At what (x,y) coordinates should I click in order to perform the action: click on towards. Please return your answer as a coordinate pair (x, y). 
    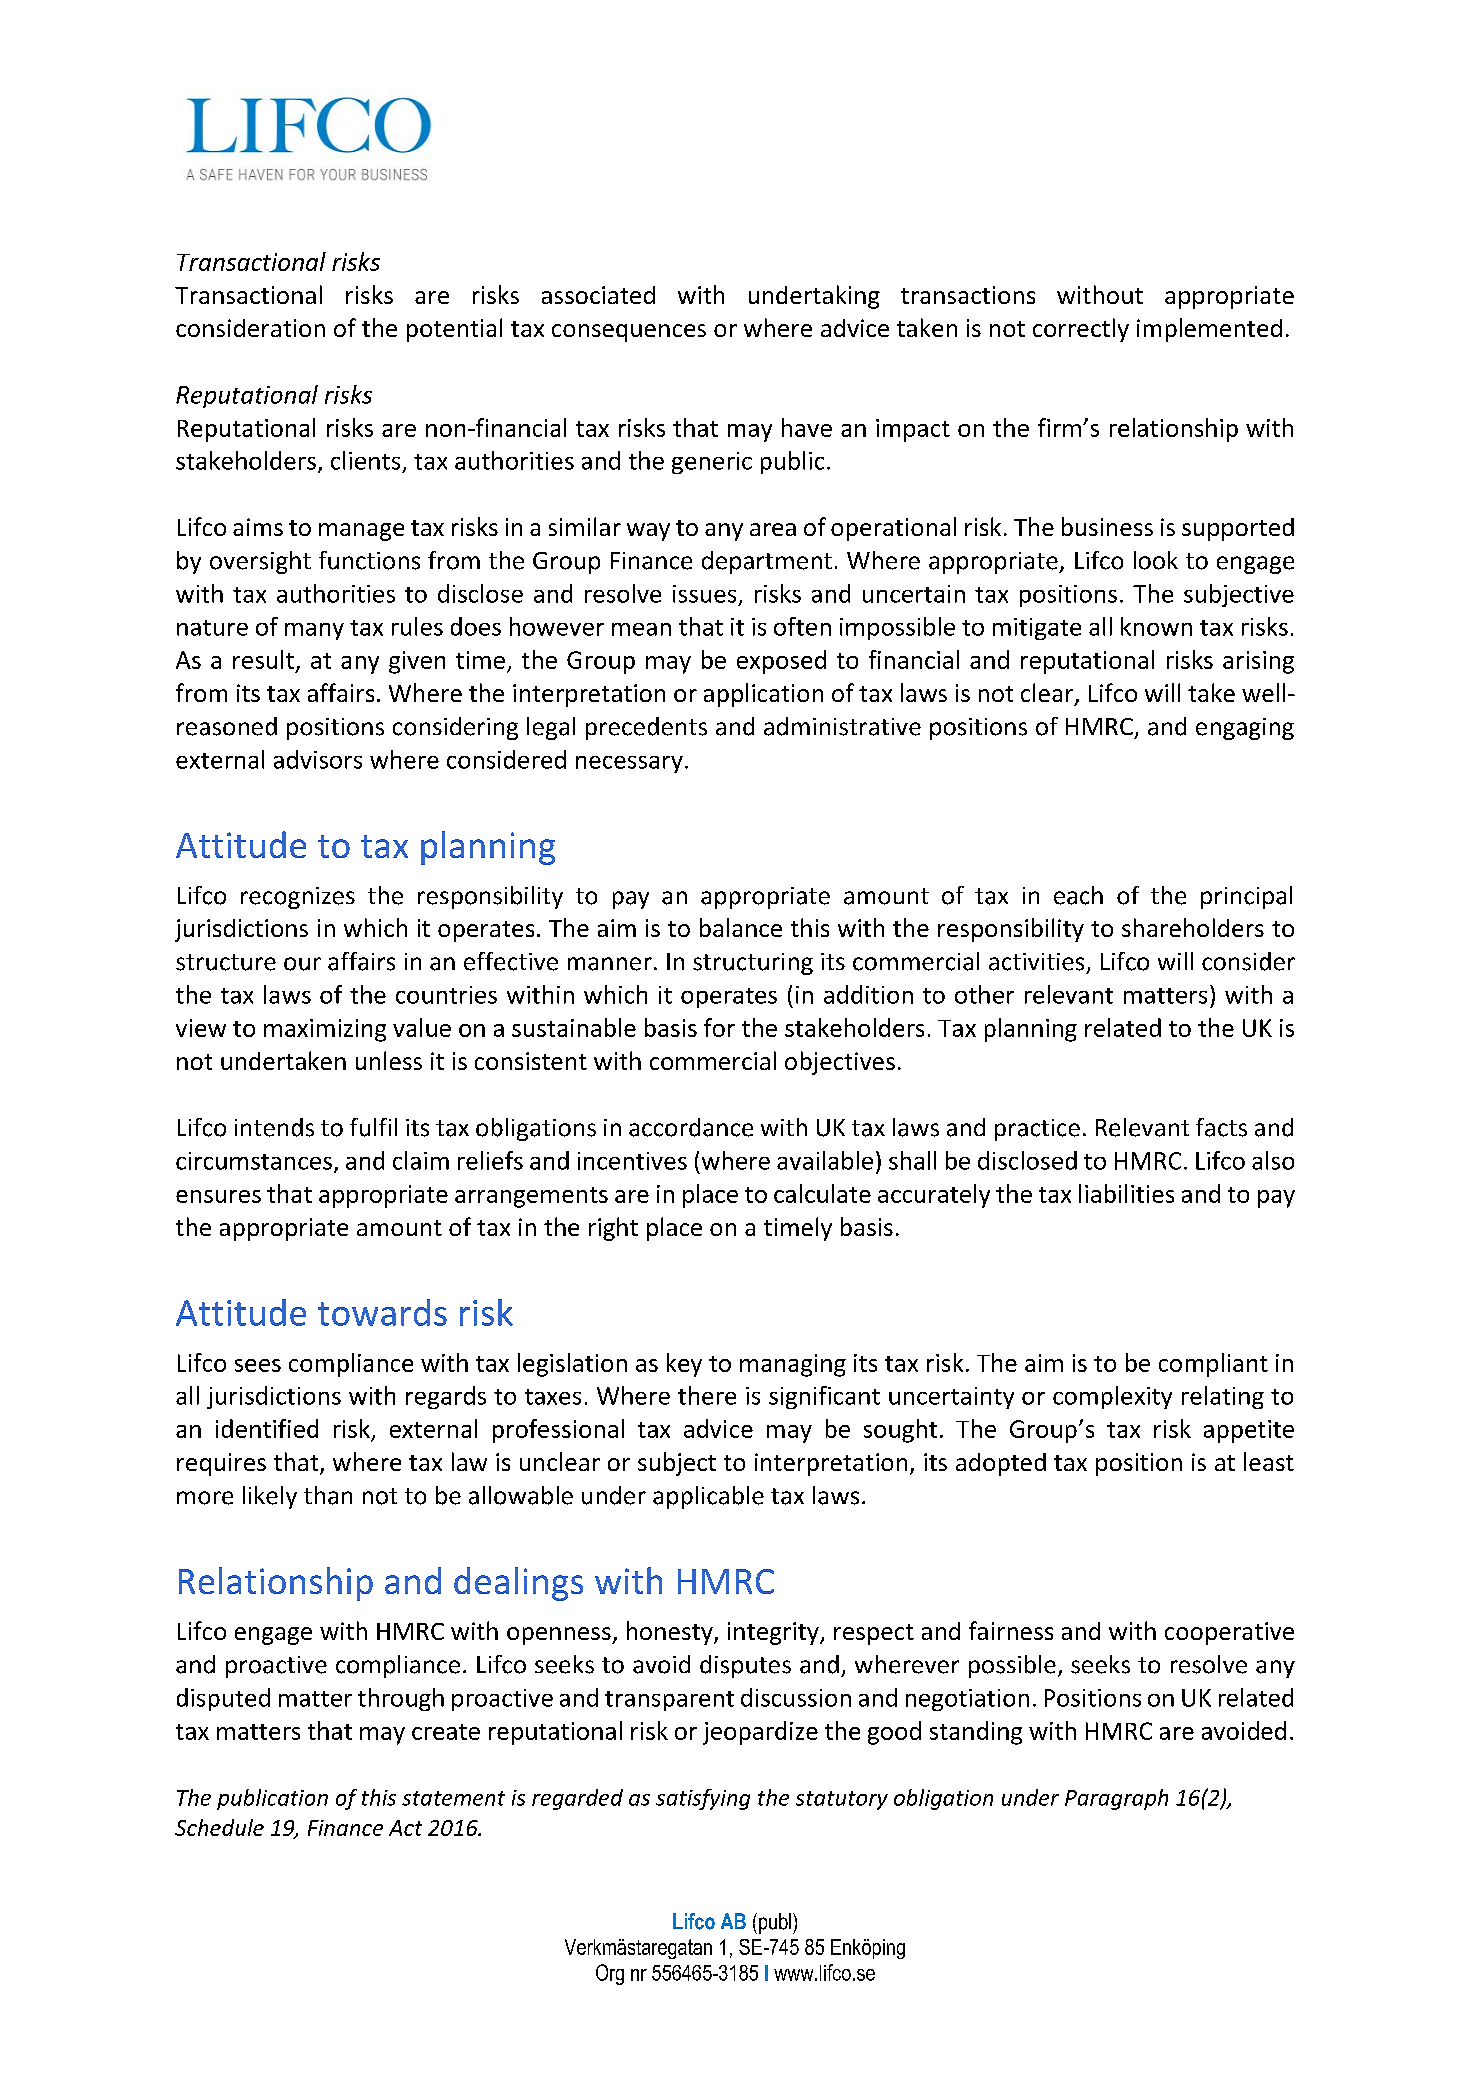
    Looking at the image, I should click on (382, 1312).
